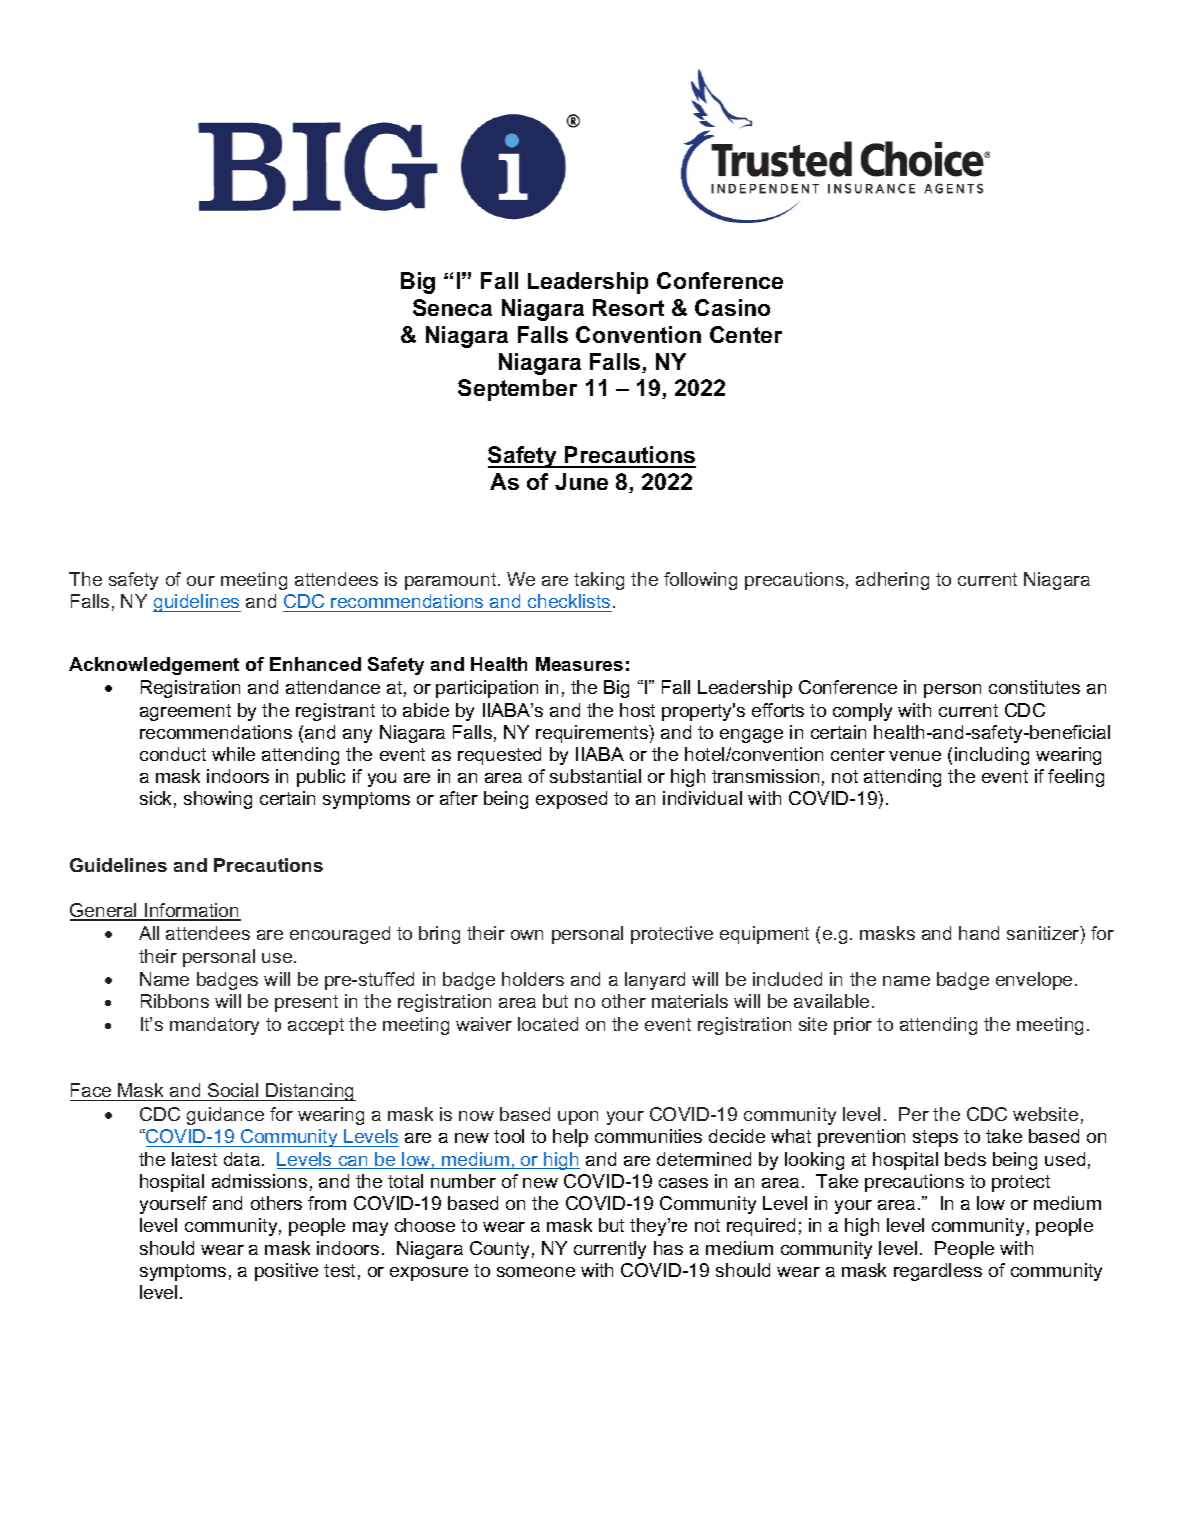 This page has width=1184, height=1533. I want to click on someone, so click(536, 1272).
